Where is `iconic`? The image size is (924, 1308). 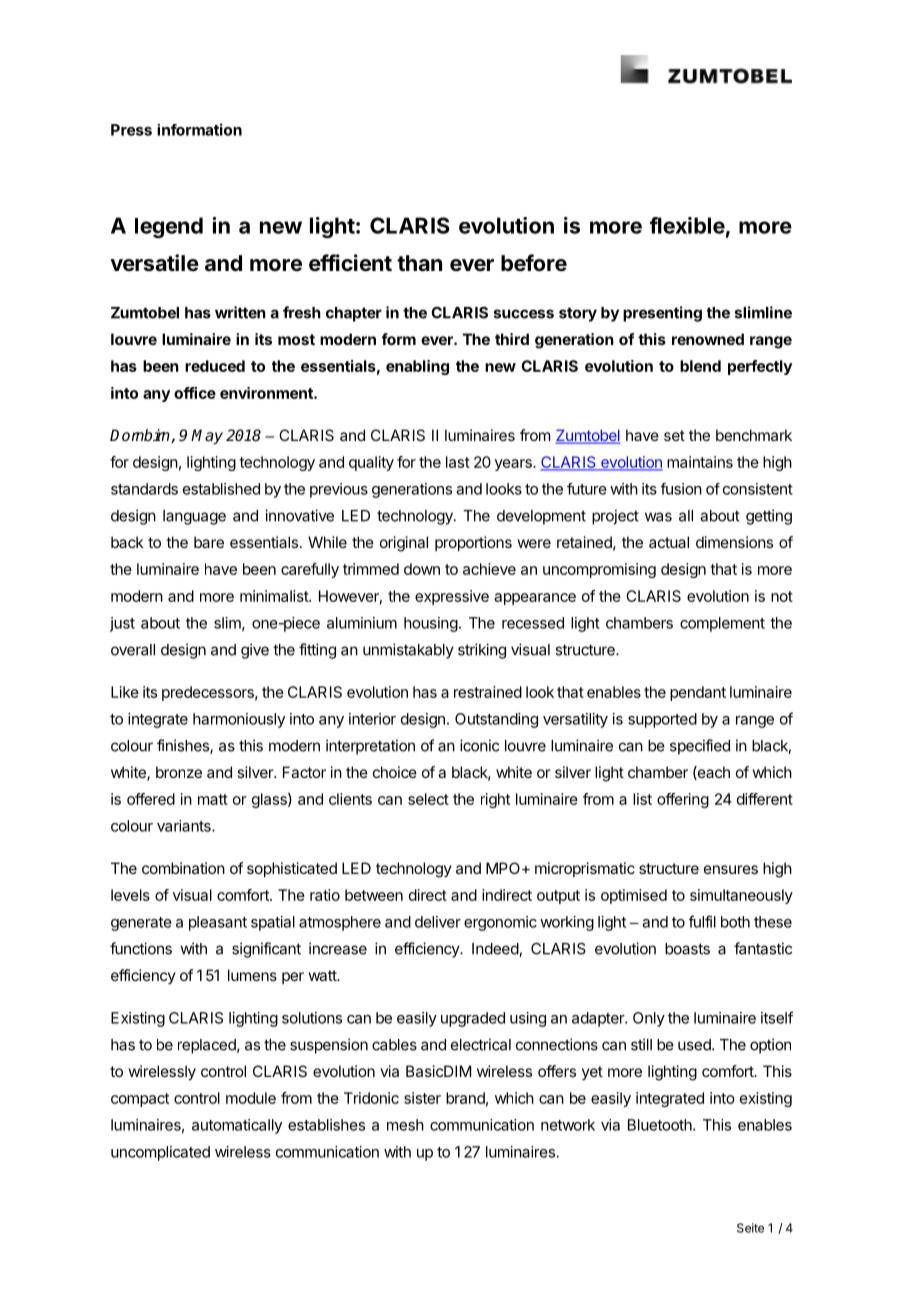 iconic is located at coordinates (479, 745).
